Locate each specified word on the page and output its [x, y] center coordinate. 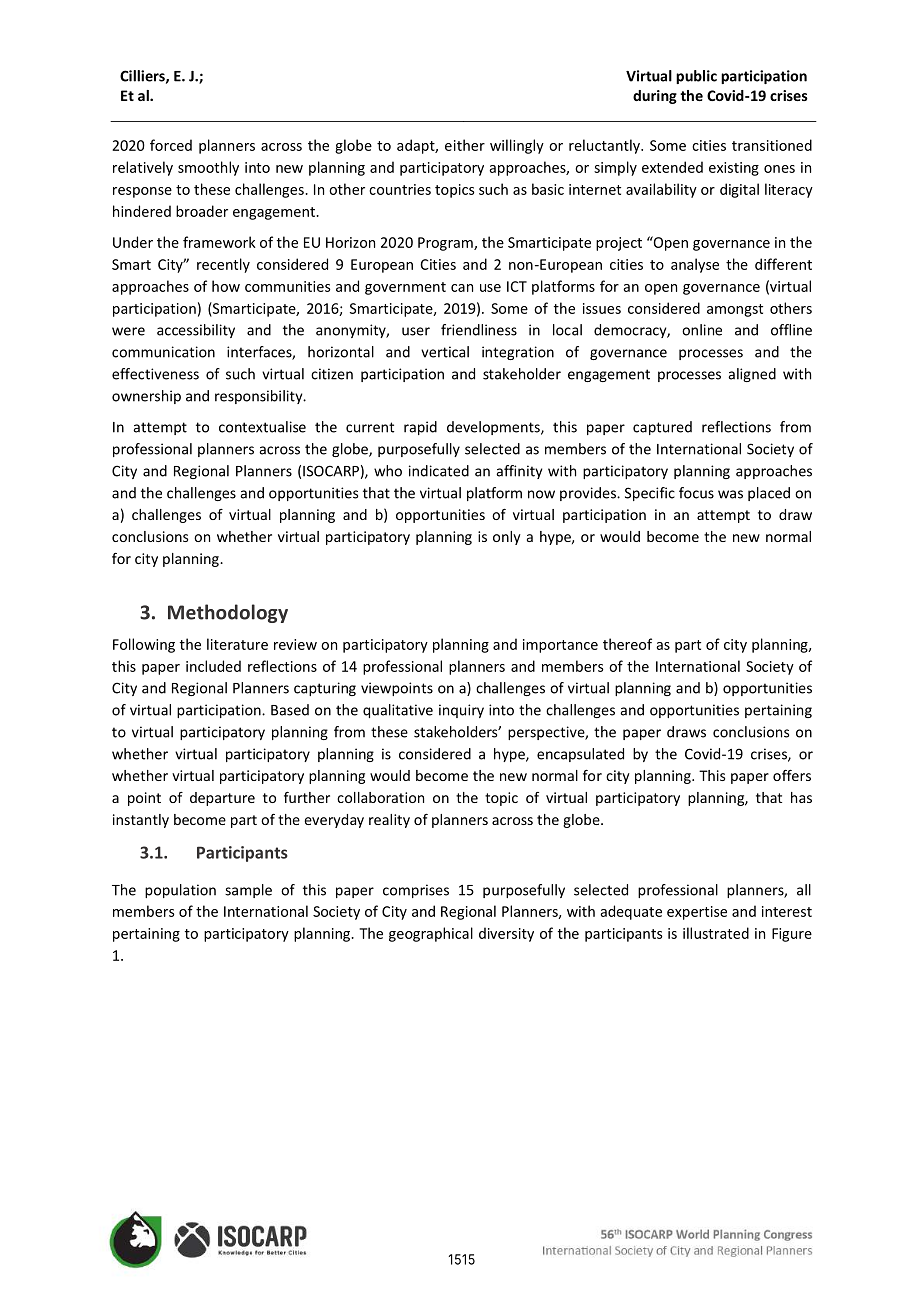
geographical [431, 934]
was [730, 494]
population [180, 891]
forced [171, 145]
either [465, 145]
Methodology [228, 613]
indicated [439, 471]
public [696, 77]
